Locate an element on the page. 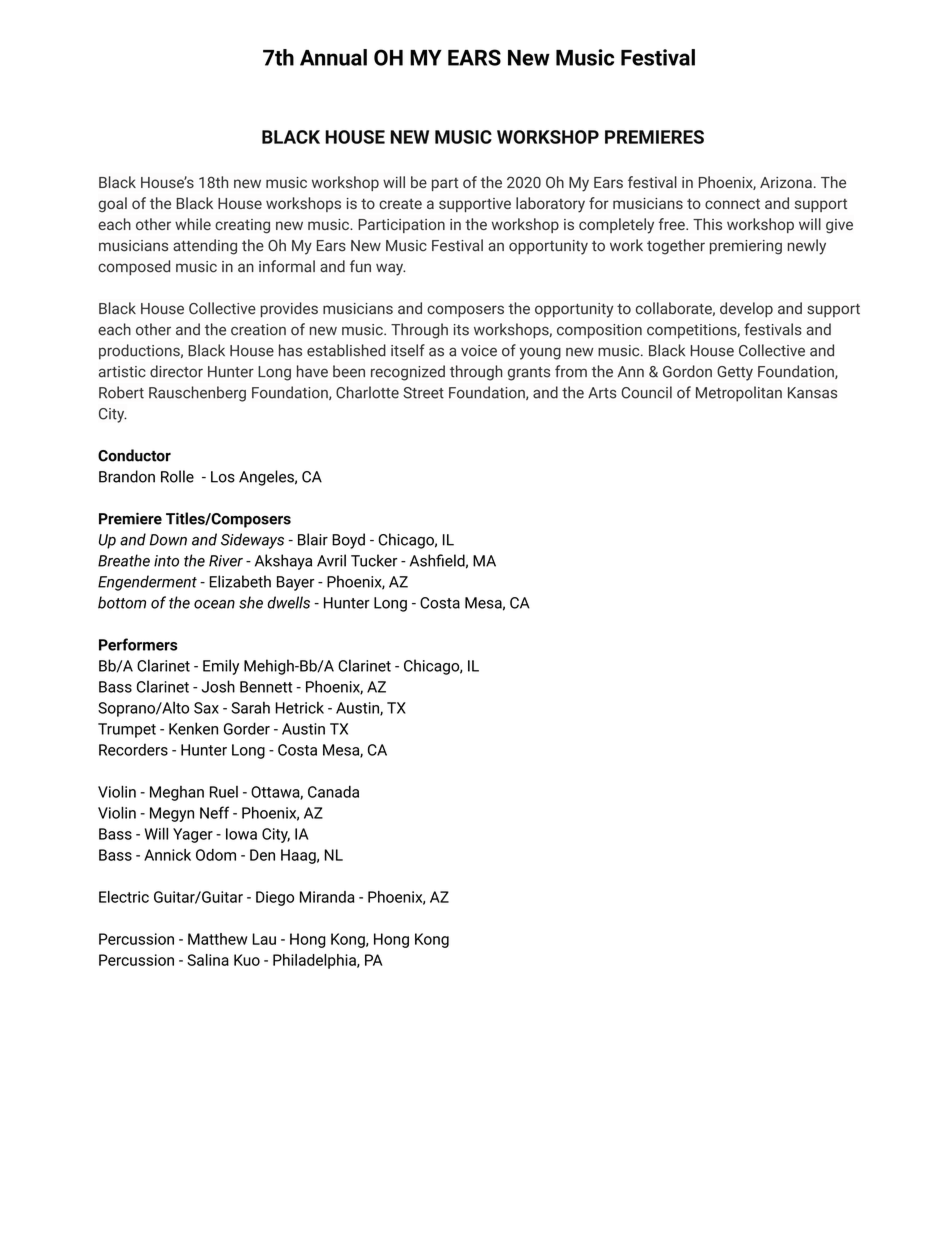 The width and height of the page is (952, 1233). Annual is located at coordinates (333, 57).
